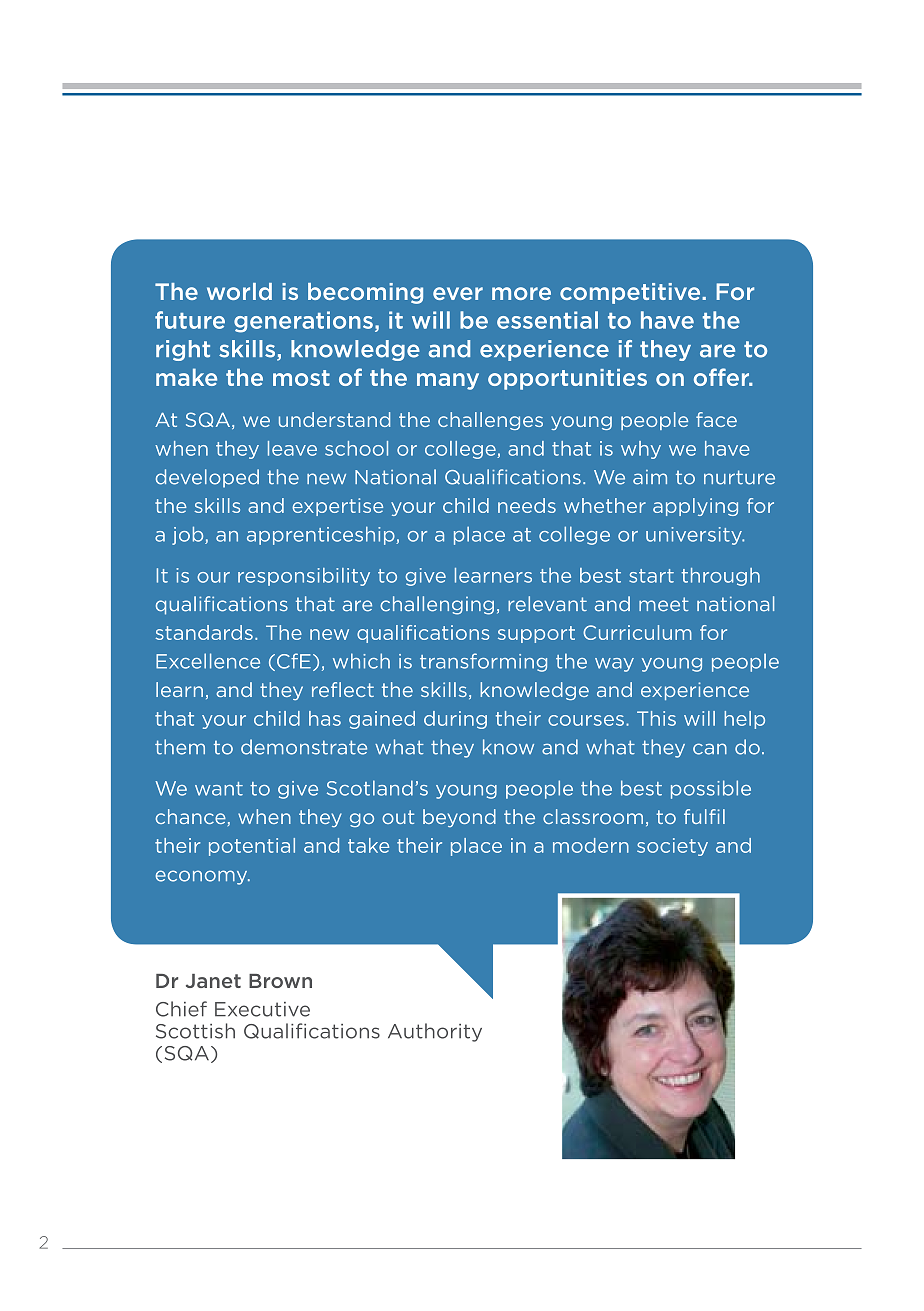 The height and width of the document is (1311, 924). I want to click on beyond, so click(459, 818).
